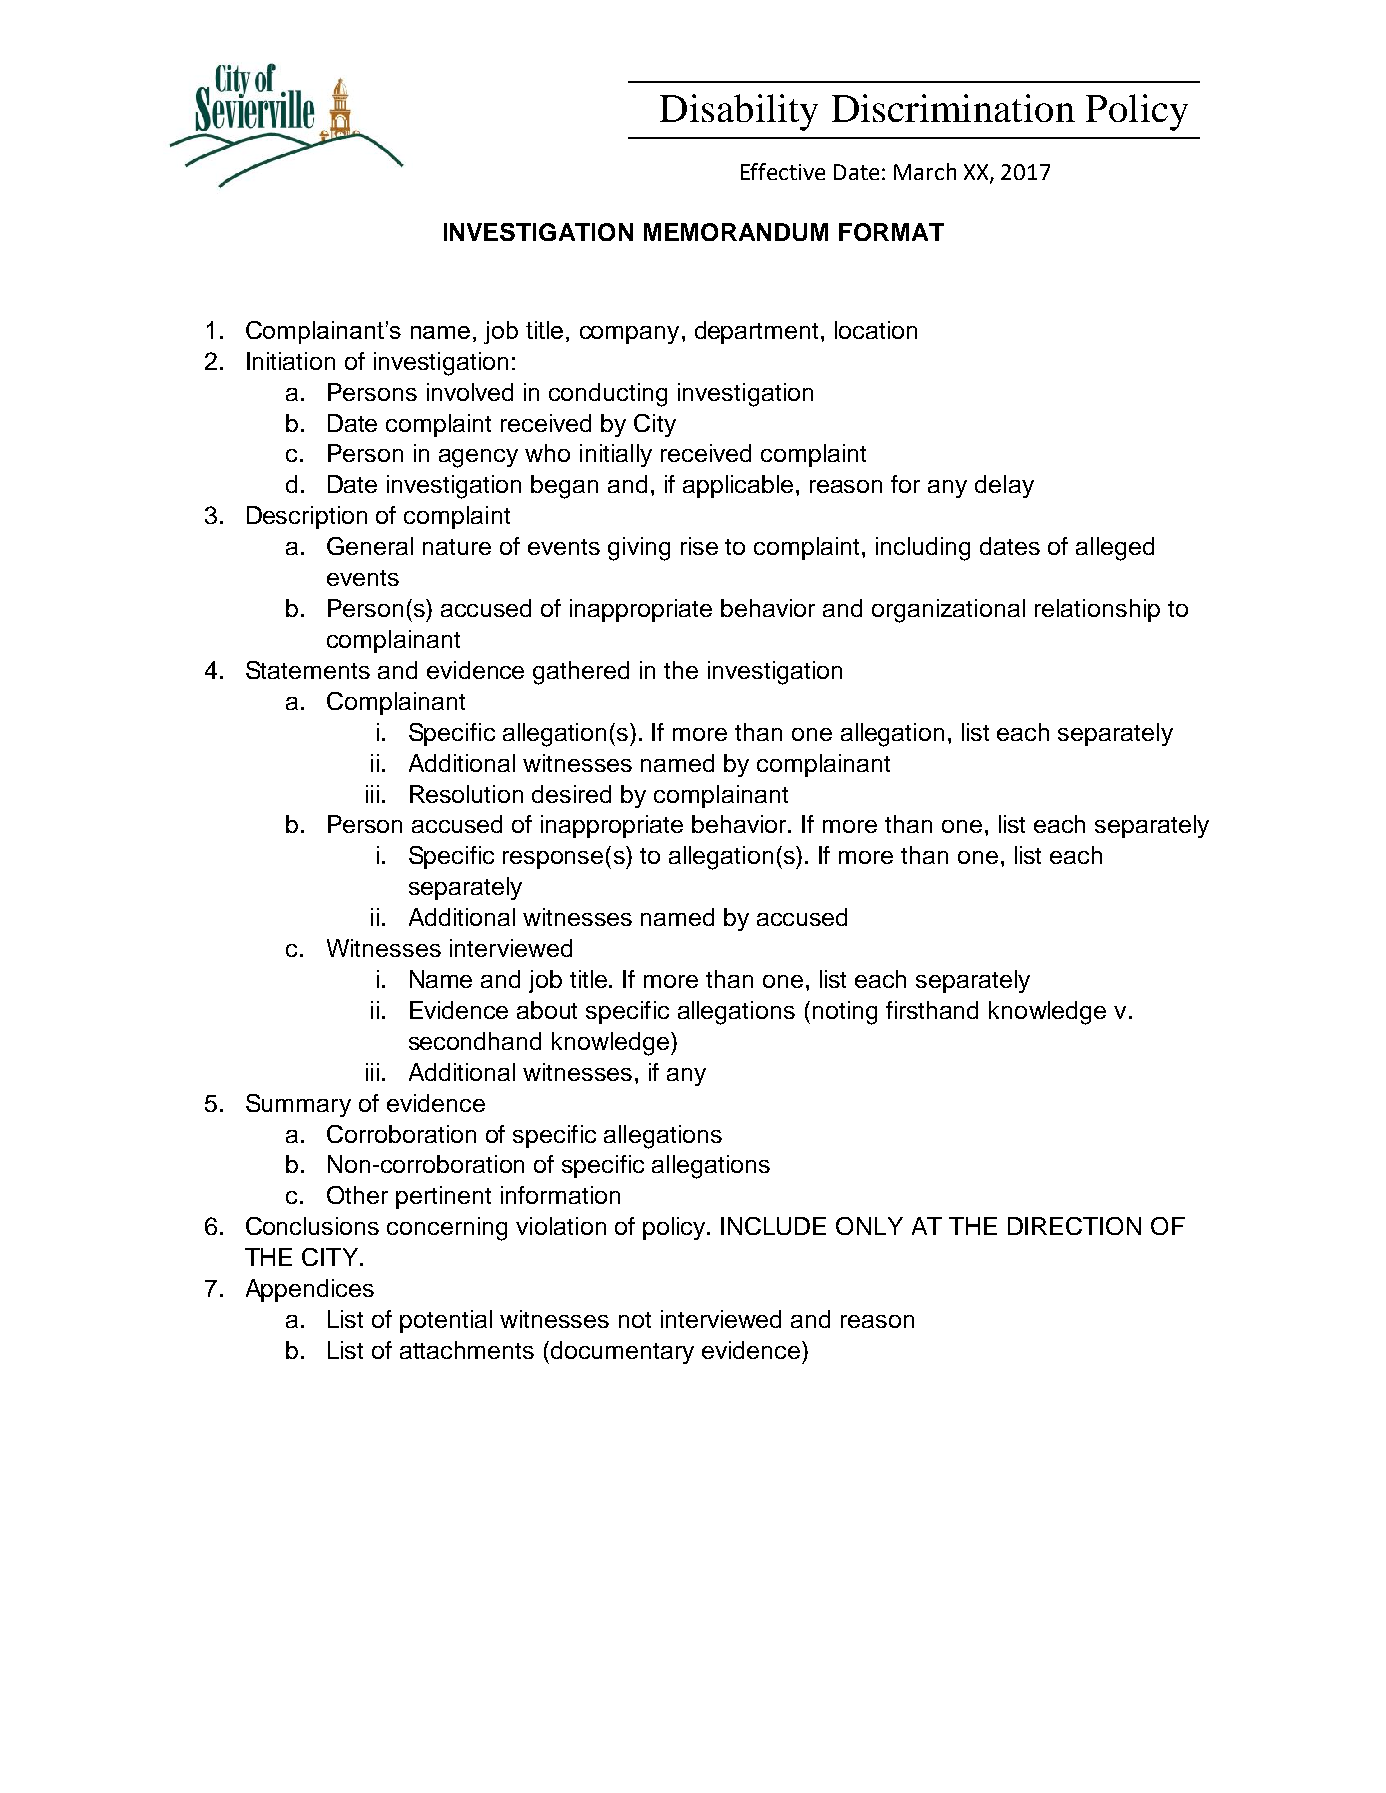  I want to click on potential, so click(446, 1321).
